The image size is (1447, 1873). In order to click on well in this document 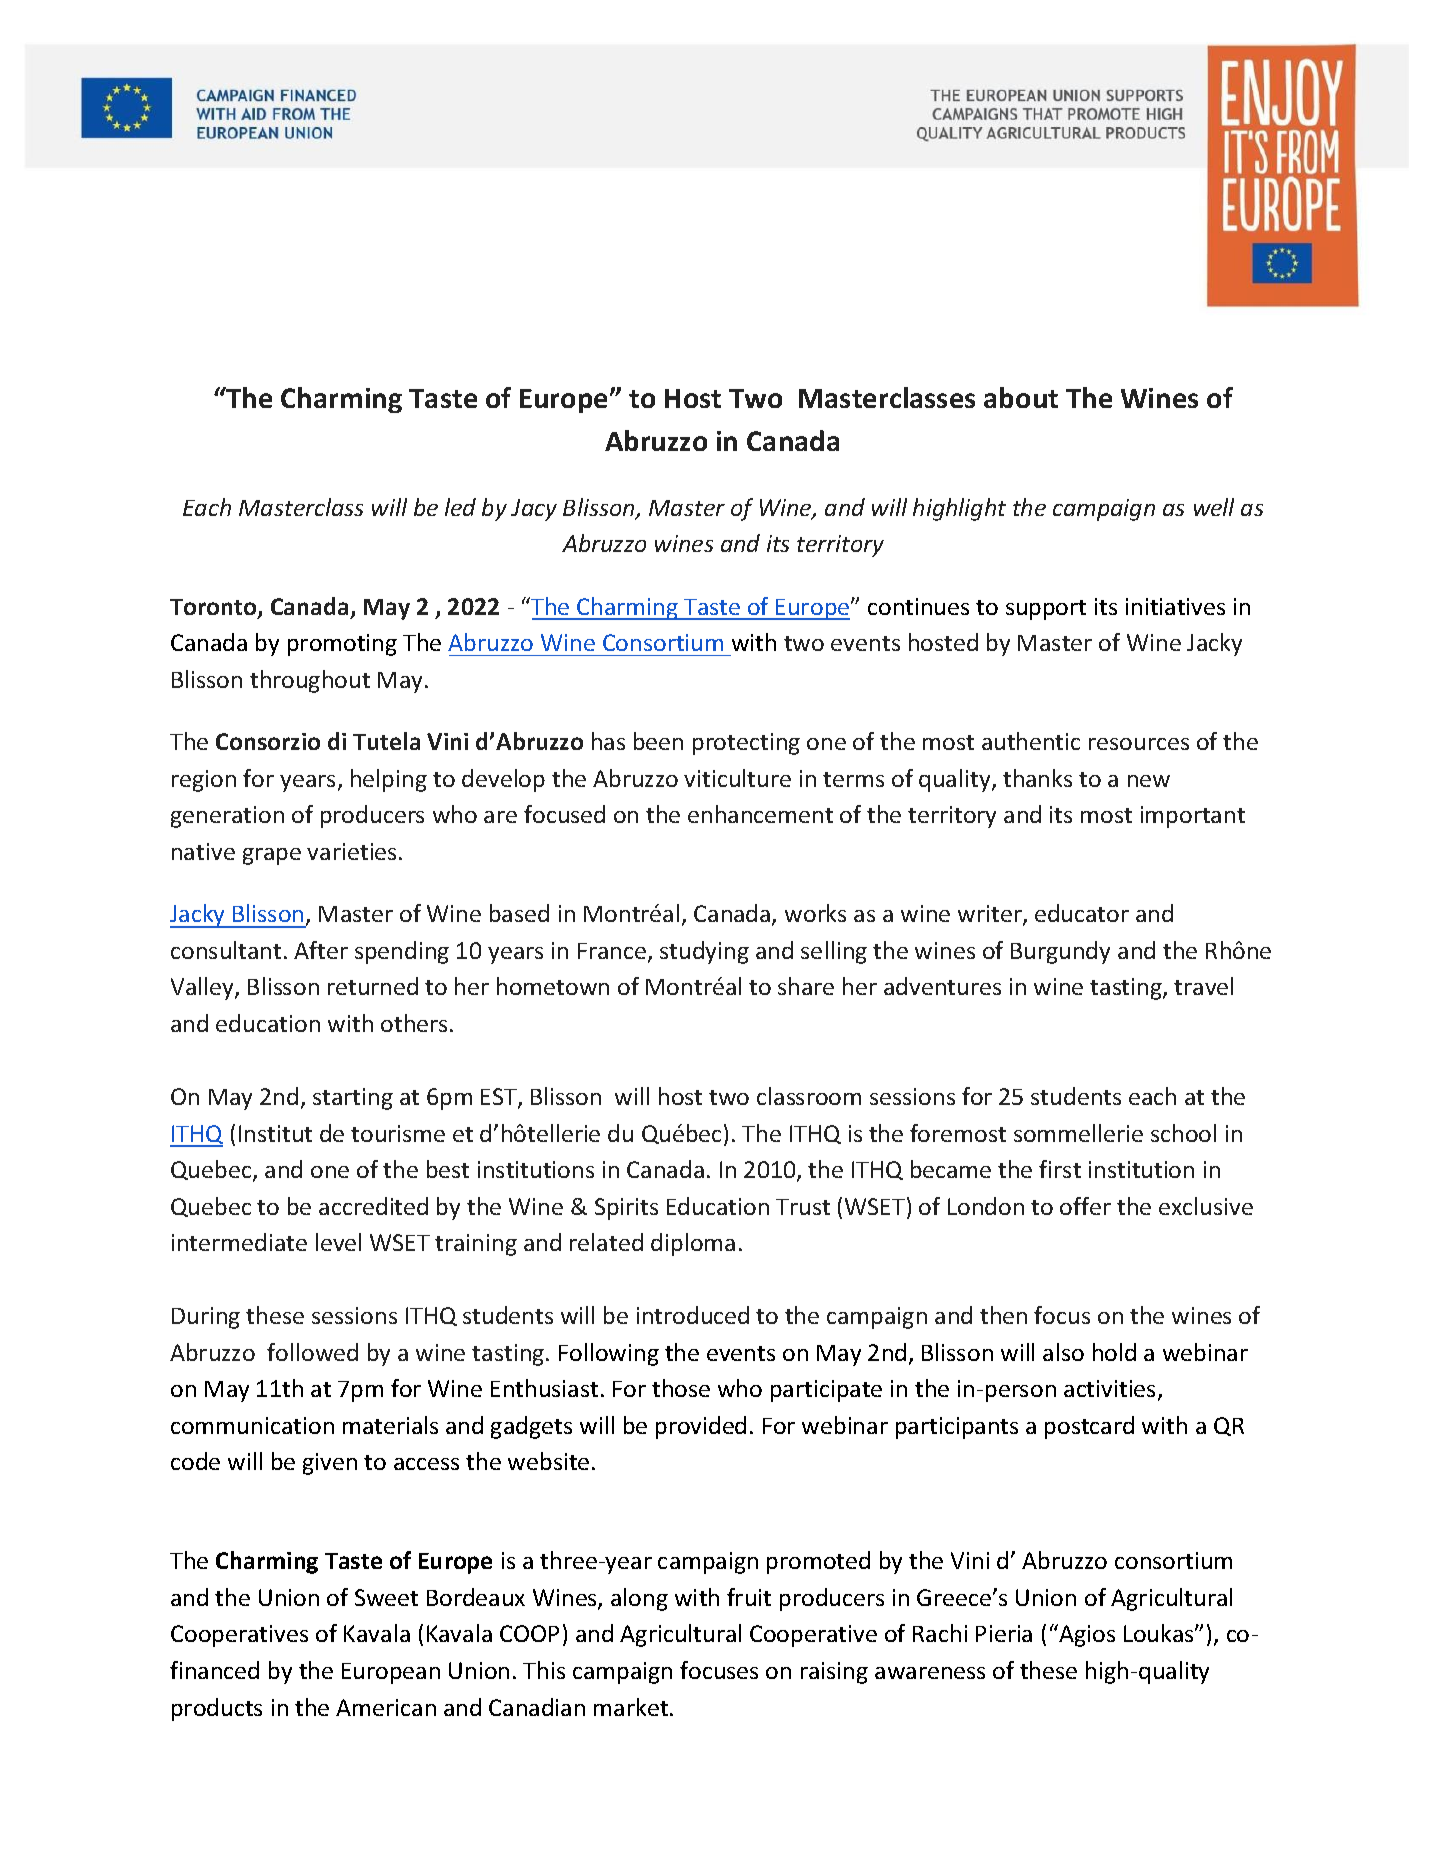, I will do `click(1214, 507)`.
